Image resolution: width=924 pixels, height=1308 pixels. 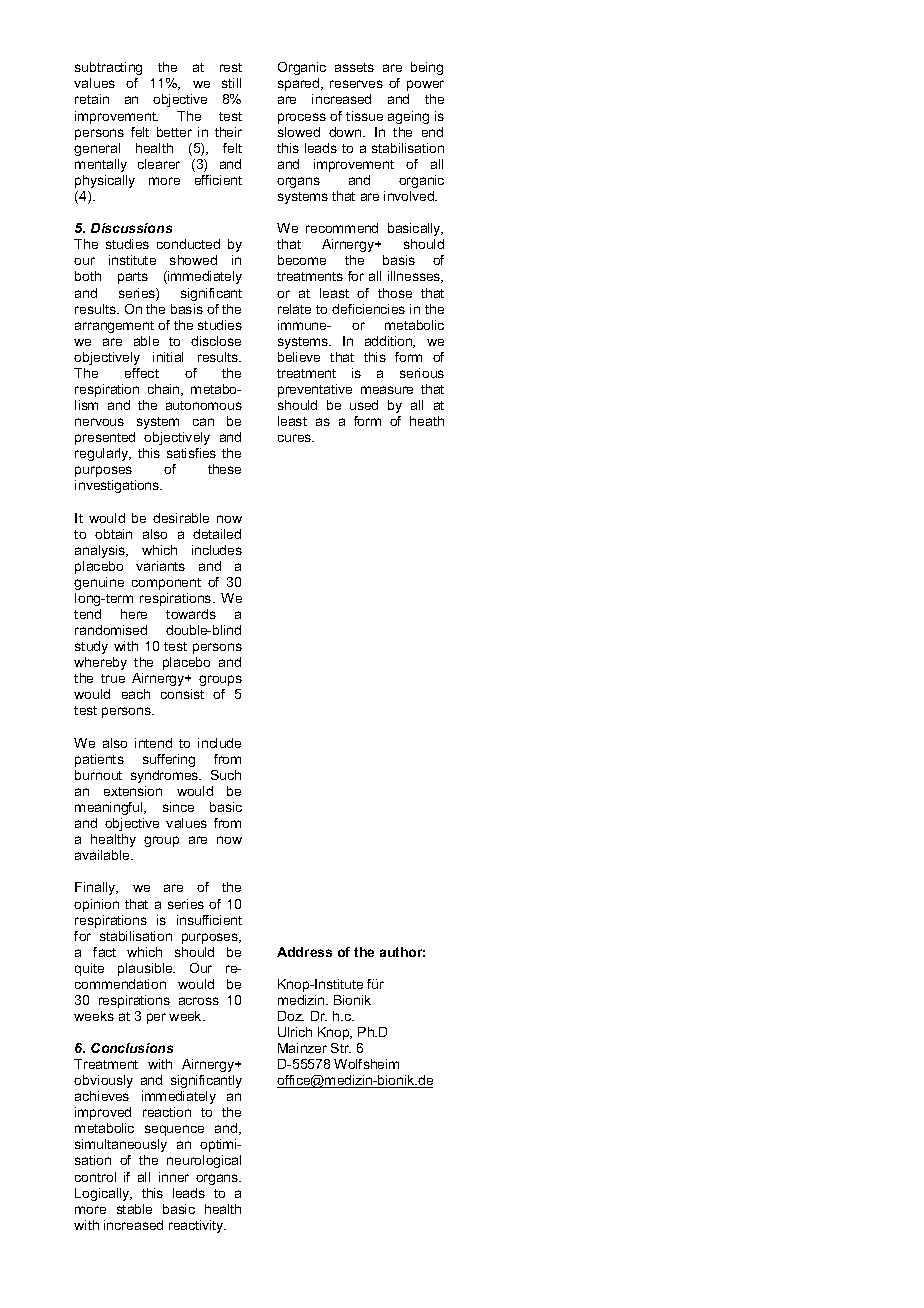 What do you see at coordinates (402, 952) in the screenshot?
I see `author` at bounding box center [402, 952].
